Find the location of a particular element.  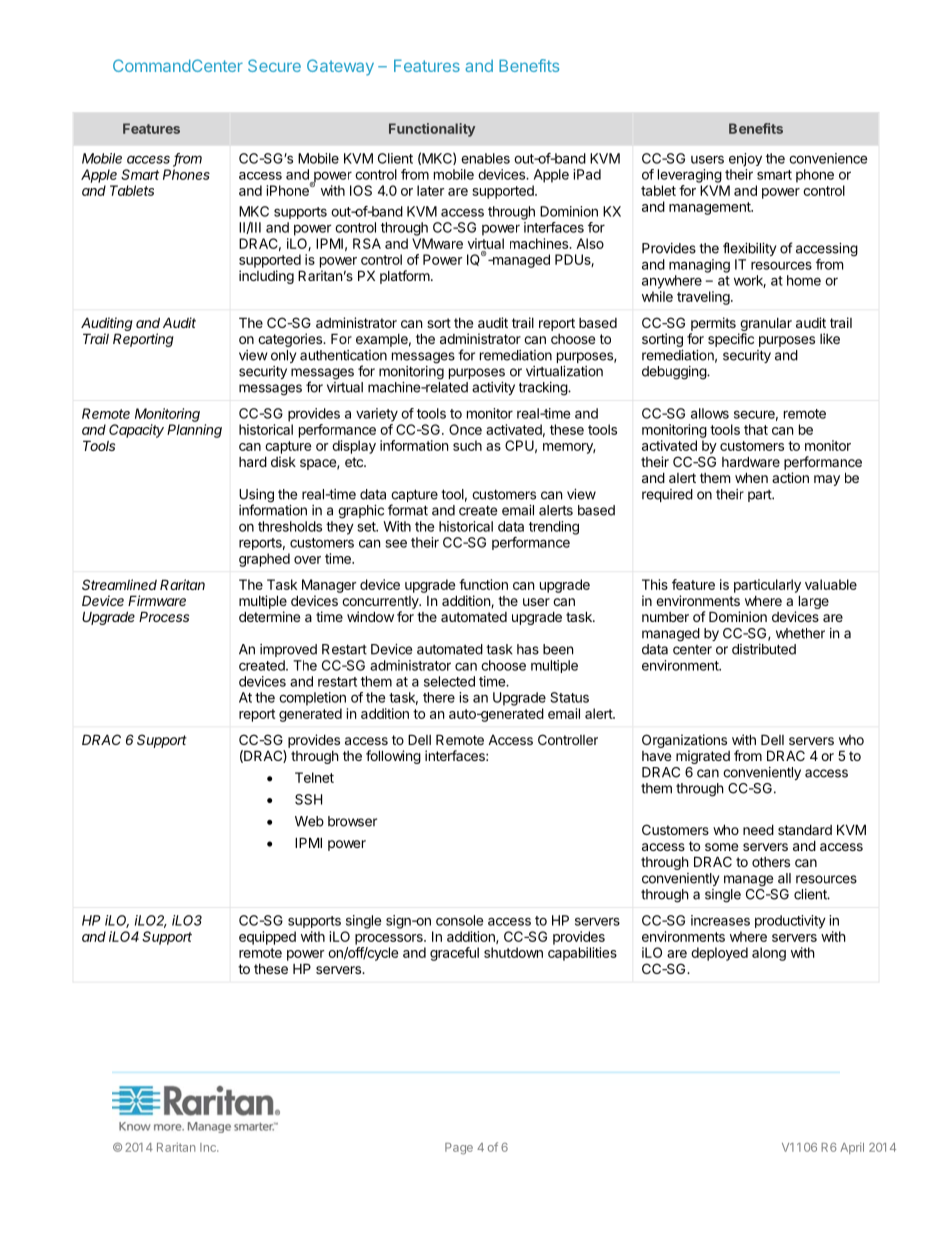

Planning is located at coordinates (194, 431).
